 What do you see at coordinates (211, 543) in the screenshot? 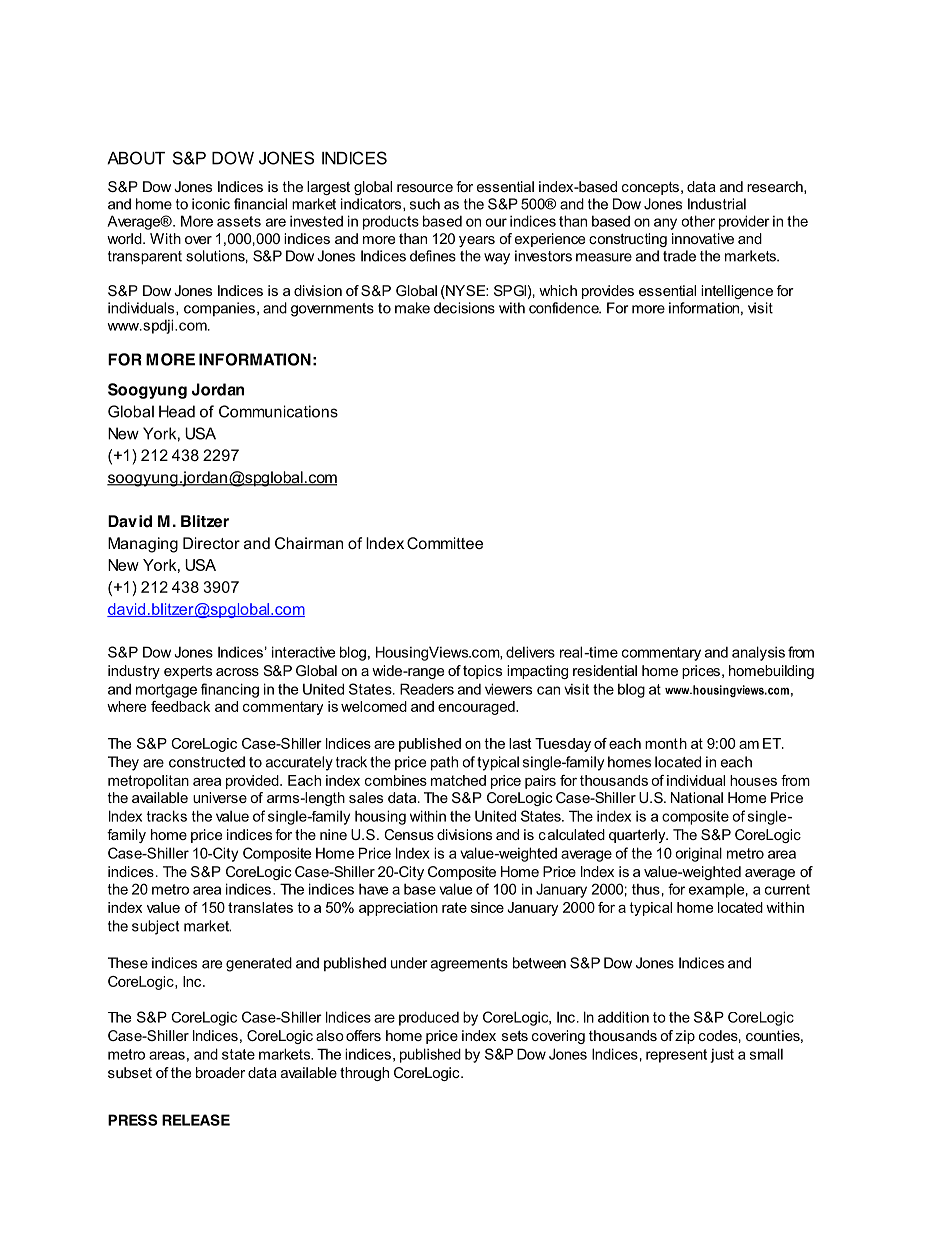
I see `Director` at bounding box center [211, 543].
